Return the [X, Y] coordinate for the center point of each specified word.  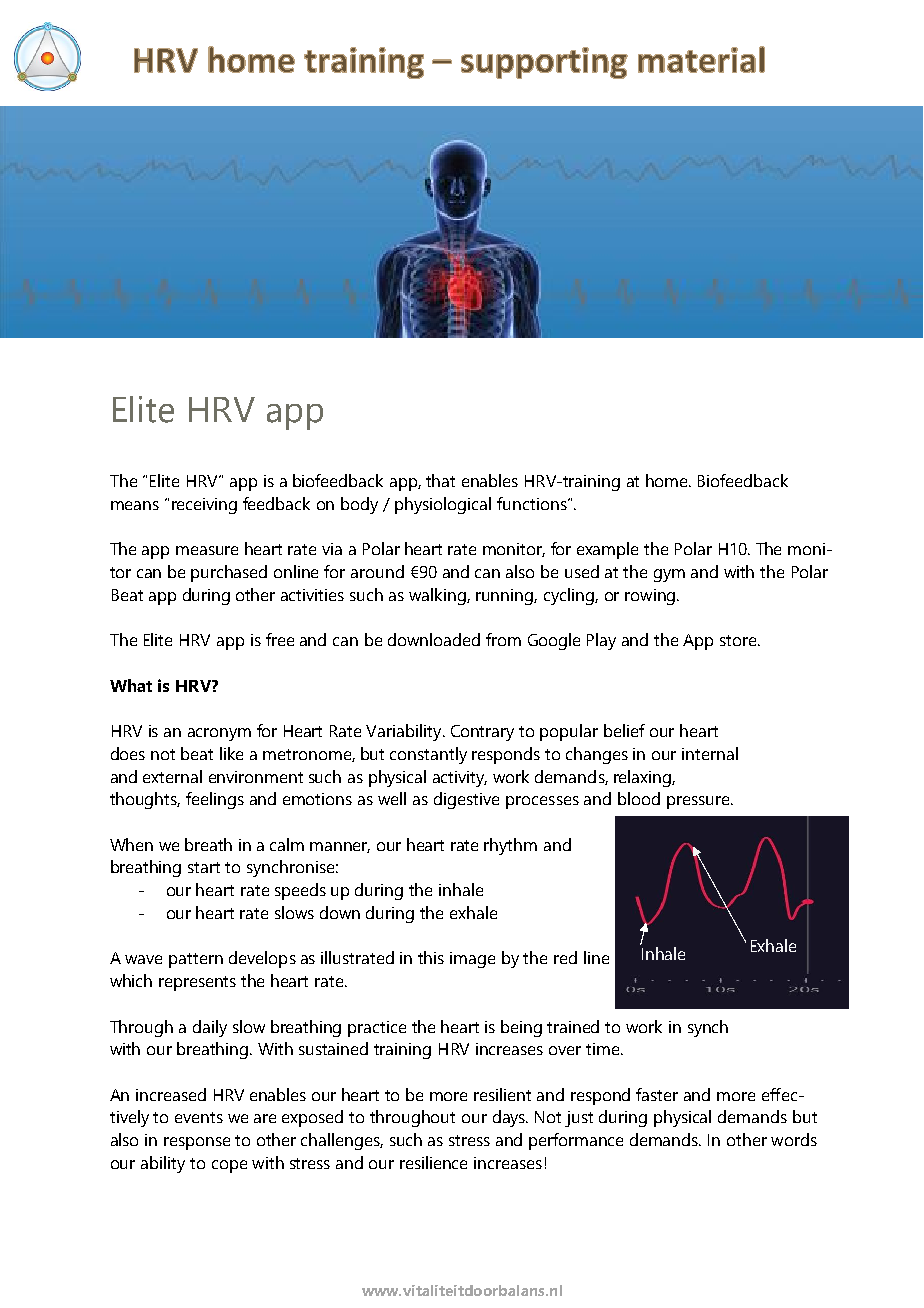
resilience [433, 1162]
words [794, 1139]
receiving [204, 506]
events [199, 1117]
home [668, 480]
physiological [443, 505]
